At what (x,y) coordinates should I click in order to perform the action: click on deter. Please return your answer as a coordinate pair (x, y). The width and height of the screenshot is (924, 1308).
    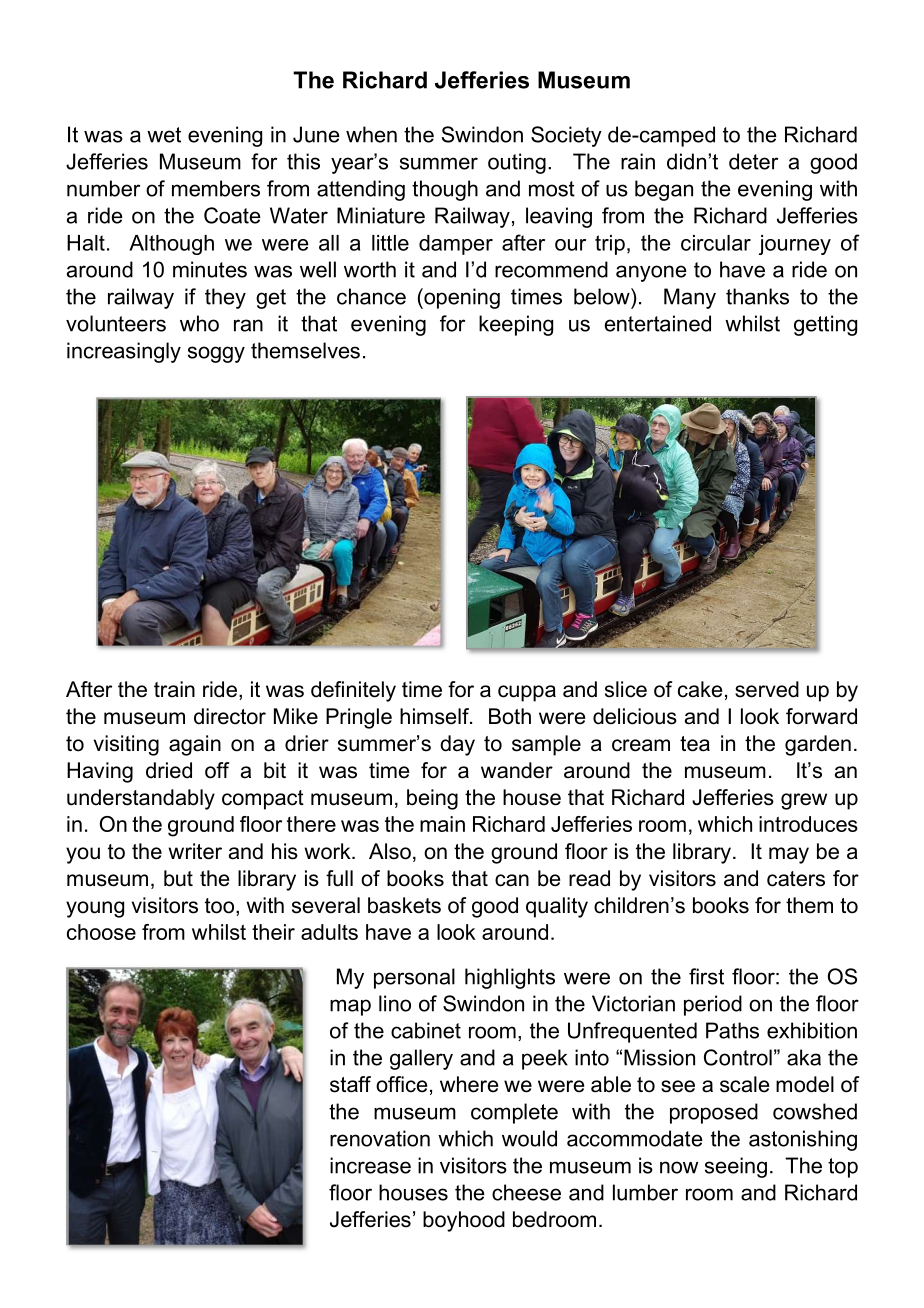
    Looking at the image, I should click on (753, 161).
